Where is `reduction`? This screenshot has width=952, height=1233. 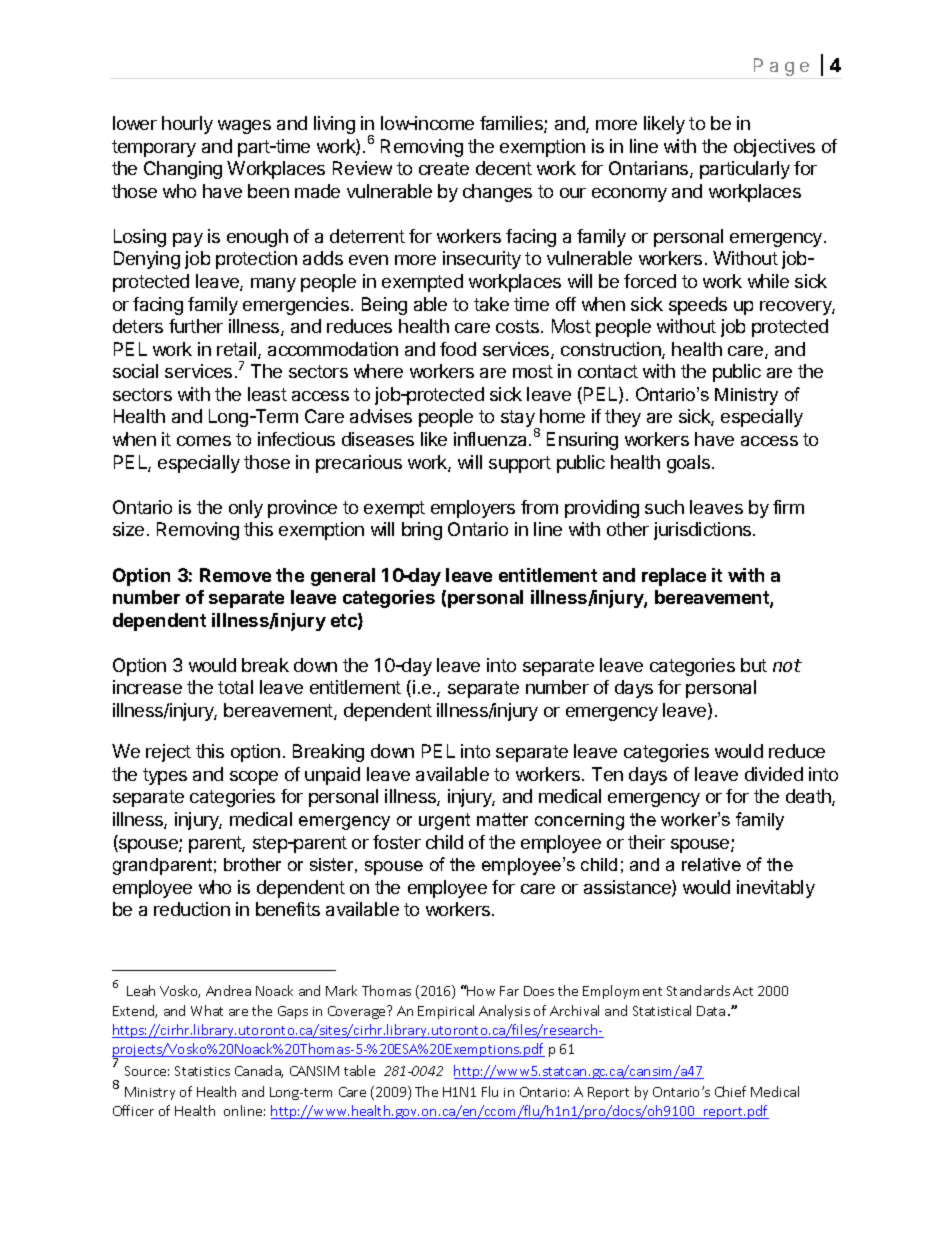 reduction is located at coordinates (192, 909).
